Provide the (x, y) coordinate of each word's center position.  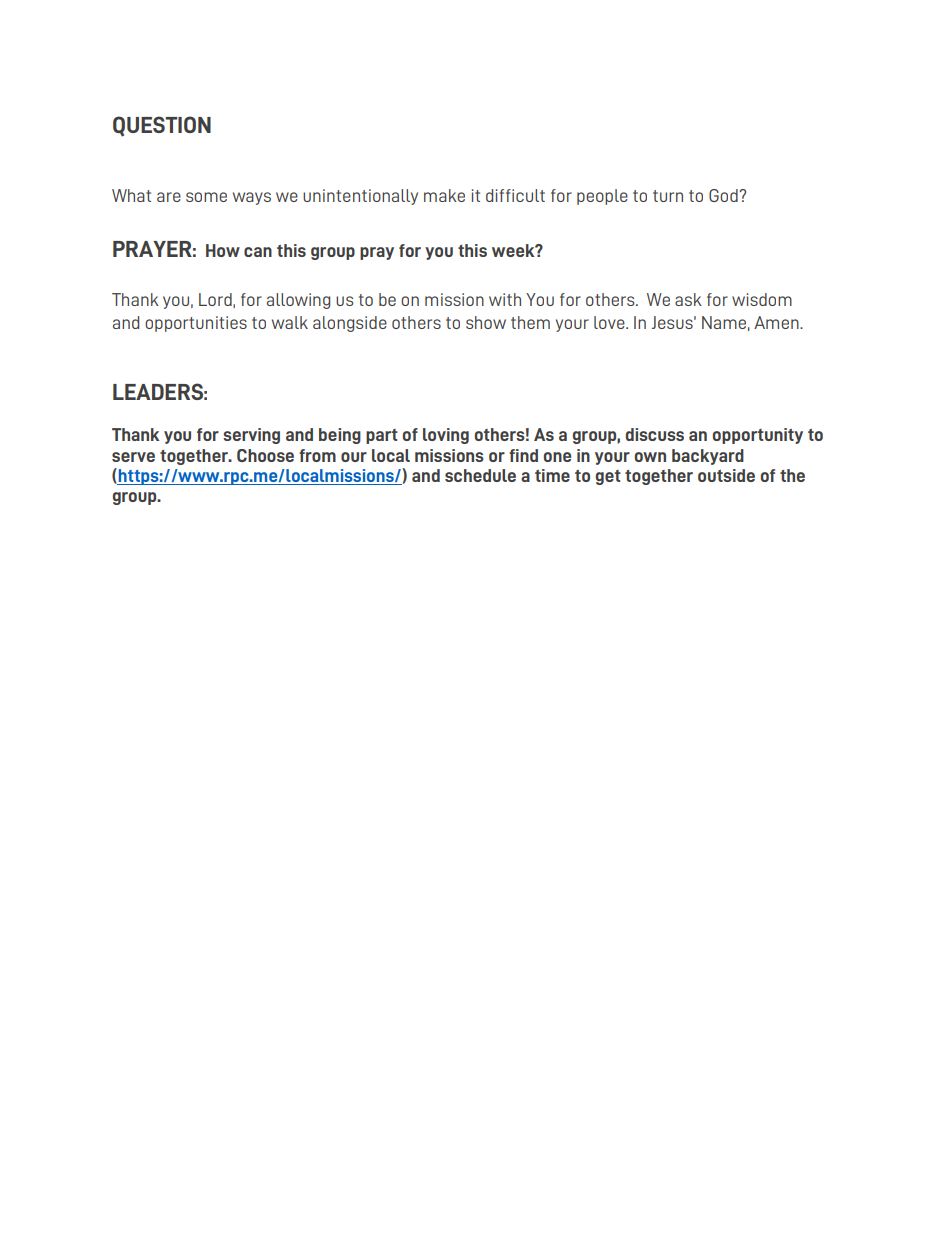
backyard (708, 457)
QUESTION (162, 126)
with (505, 299)
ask (688, 299)
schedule (480, 475)
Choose (265, 455)
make (444, 195)
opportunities (196, 324)
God (724, 195)
